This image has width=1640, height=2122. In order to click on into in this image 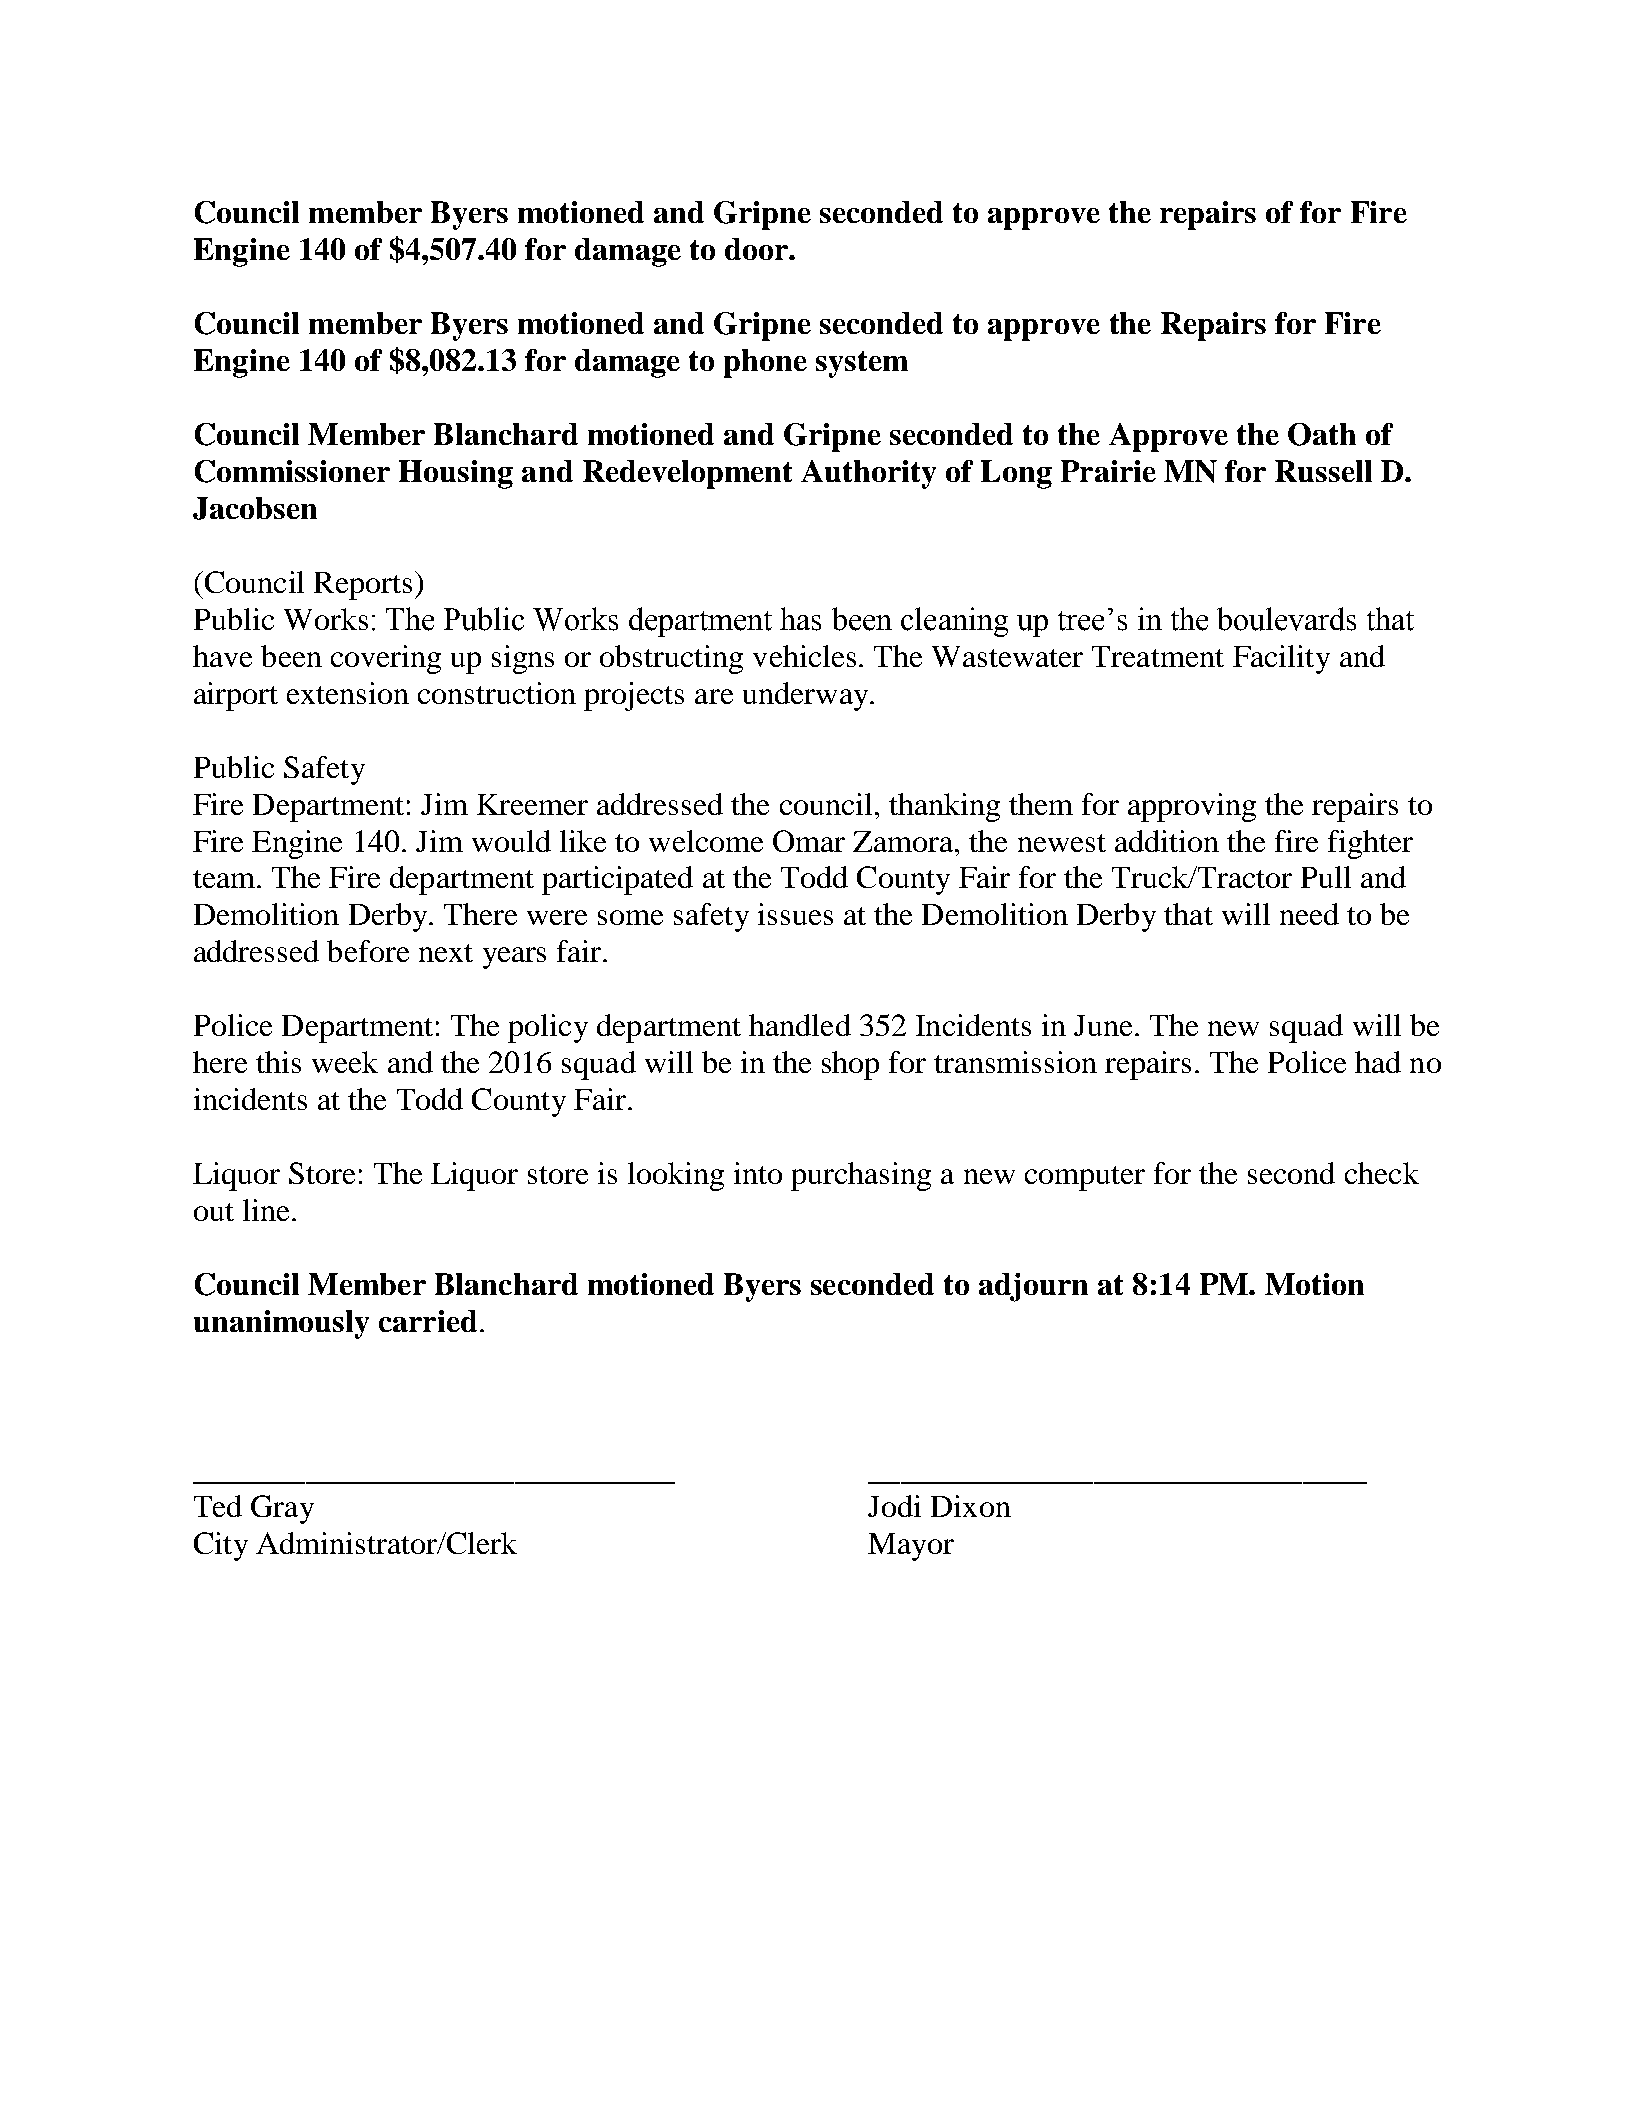, I will do `click(758, 1173)`.
